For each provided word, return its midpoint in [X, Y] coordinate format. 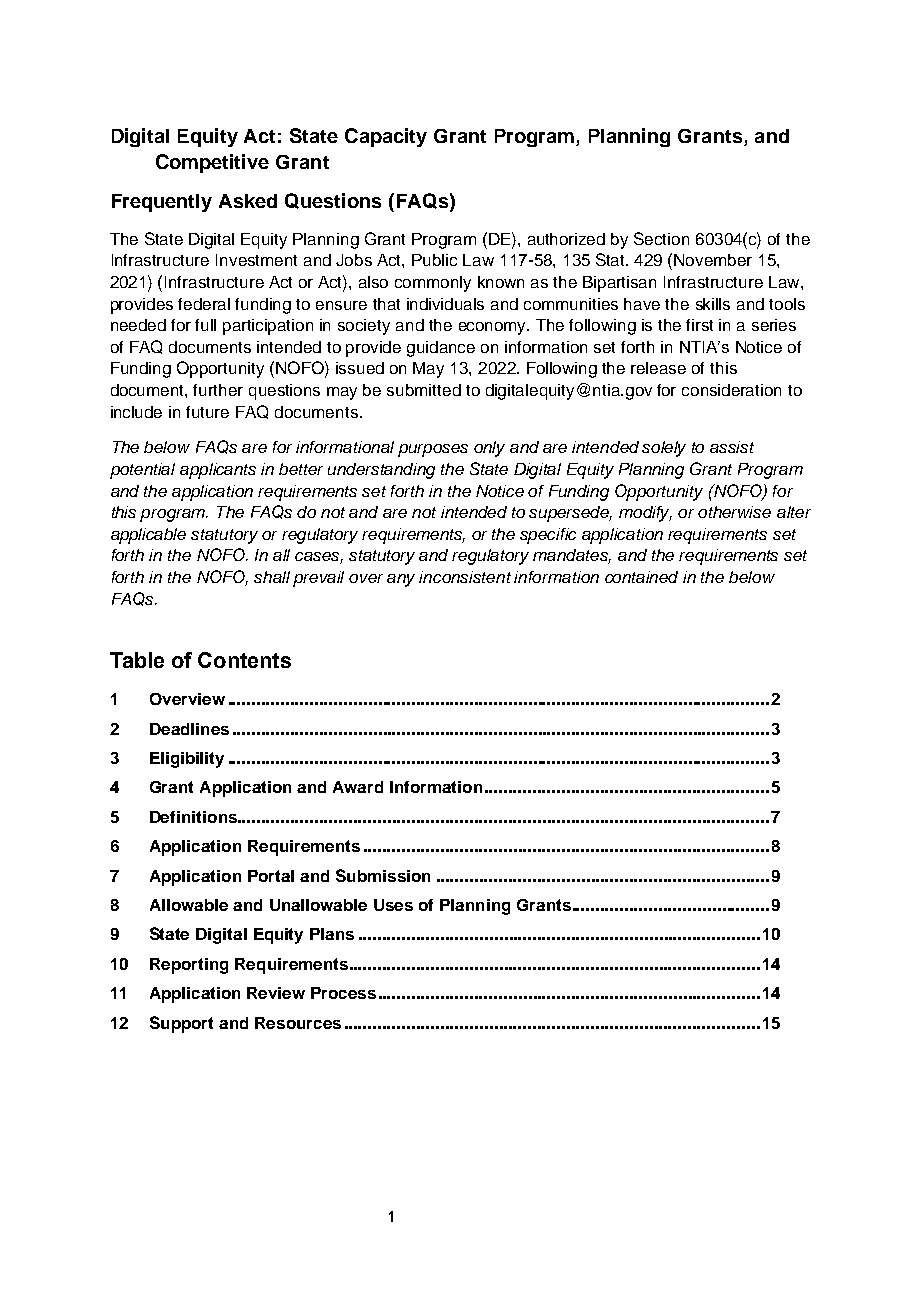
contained [641, 577]
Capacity [386, 137]
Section [661, 238]
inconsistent [465, 577]
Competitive [212, 163]
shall [272, 577]
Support [181, 1024]
